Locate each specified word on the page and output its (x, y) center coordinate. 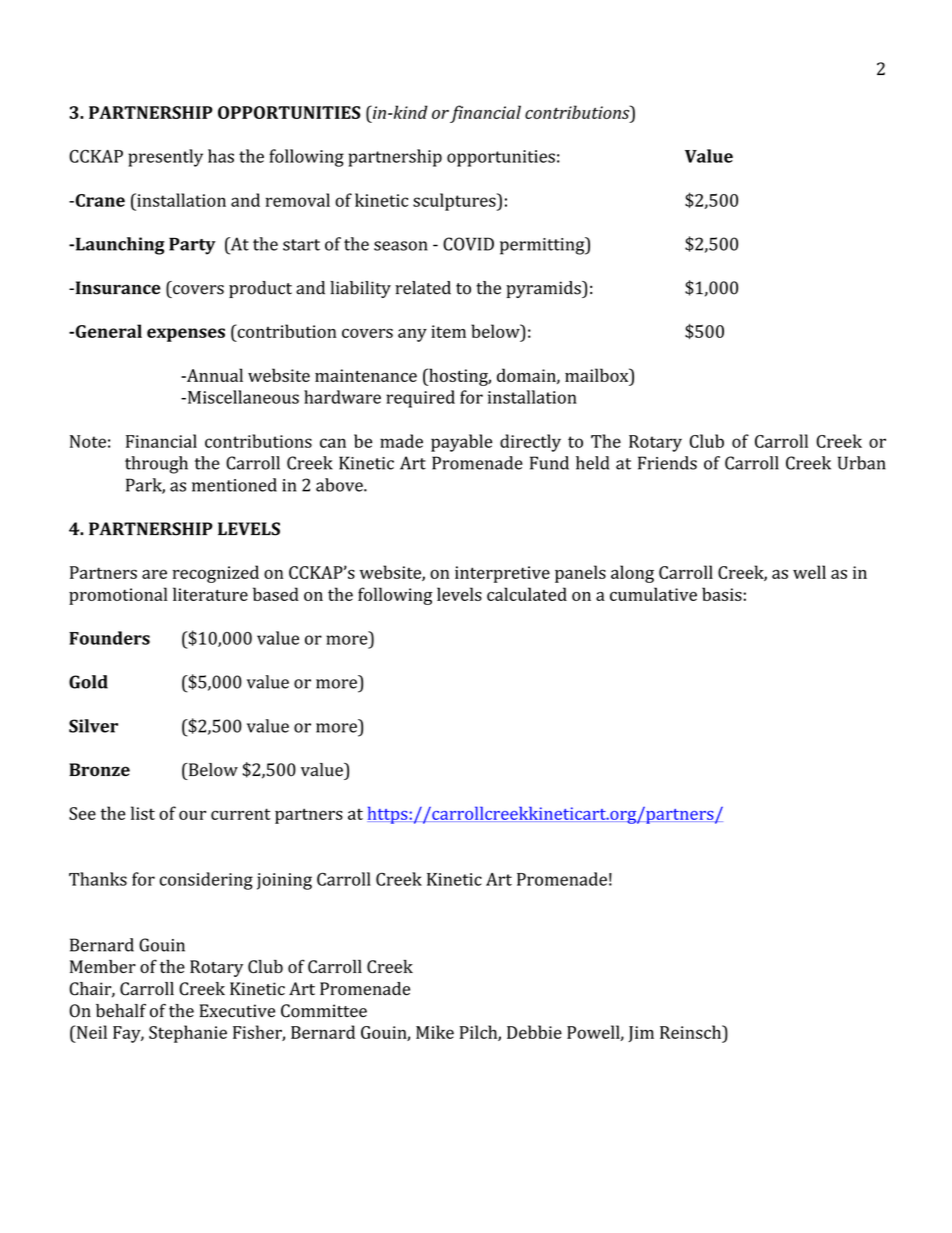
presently (165, 158)
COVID (468, 244)
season (401, 246)
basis (722, 594)
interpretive (502, 574)
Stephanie (188, 1034)
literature (210, 594)
